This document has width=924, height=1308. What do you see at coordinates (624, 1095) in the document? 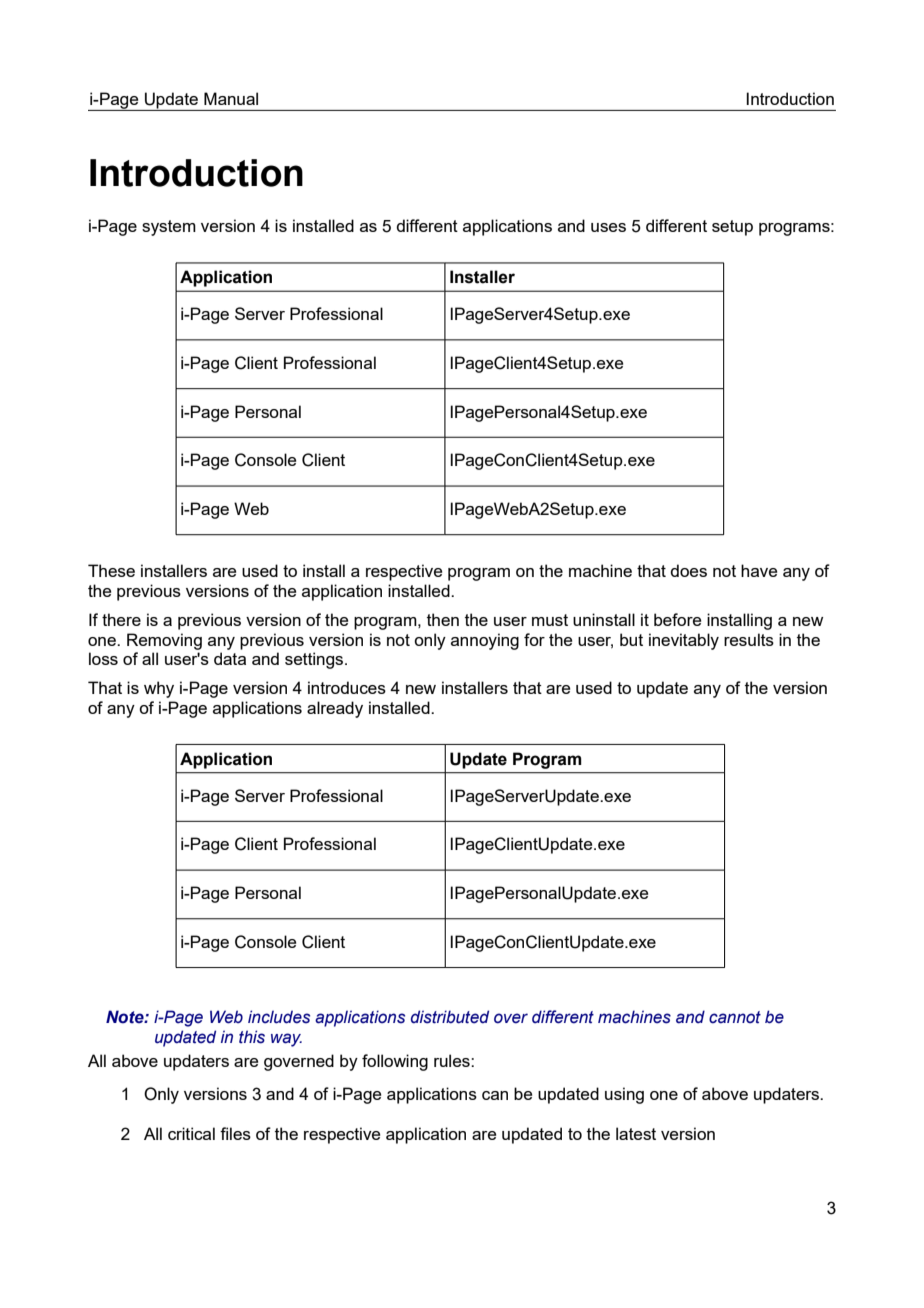
I see `using` at bounding box center [624, 1095].
